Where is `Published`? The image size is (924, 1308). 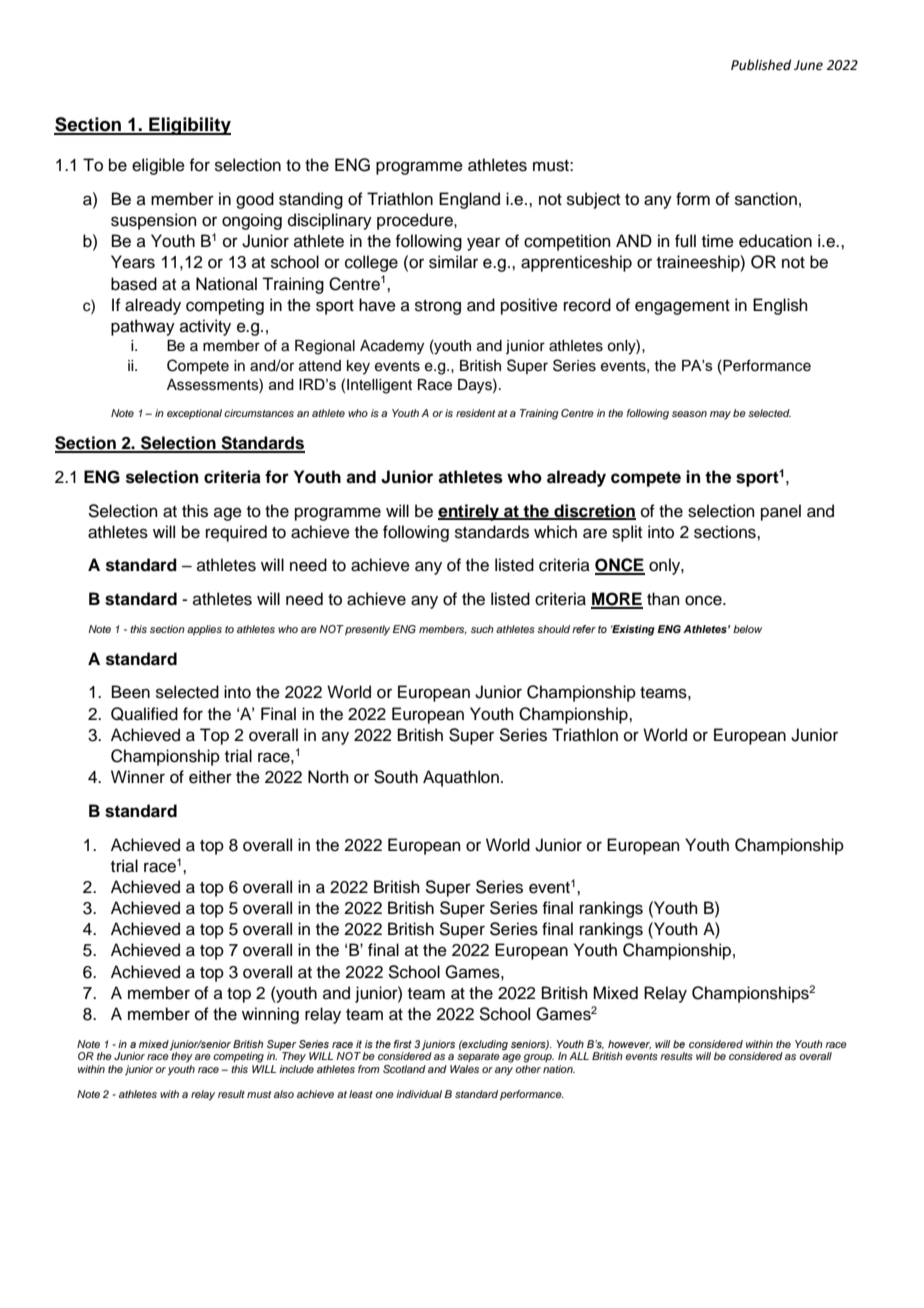 Published is located at coordinates (761, 65).
